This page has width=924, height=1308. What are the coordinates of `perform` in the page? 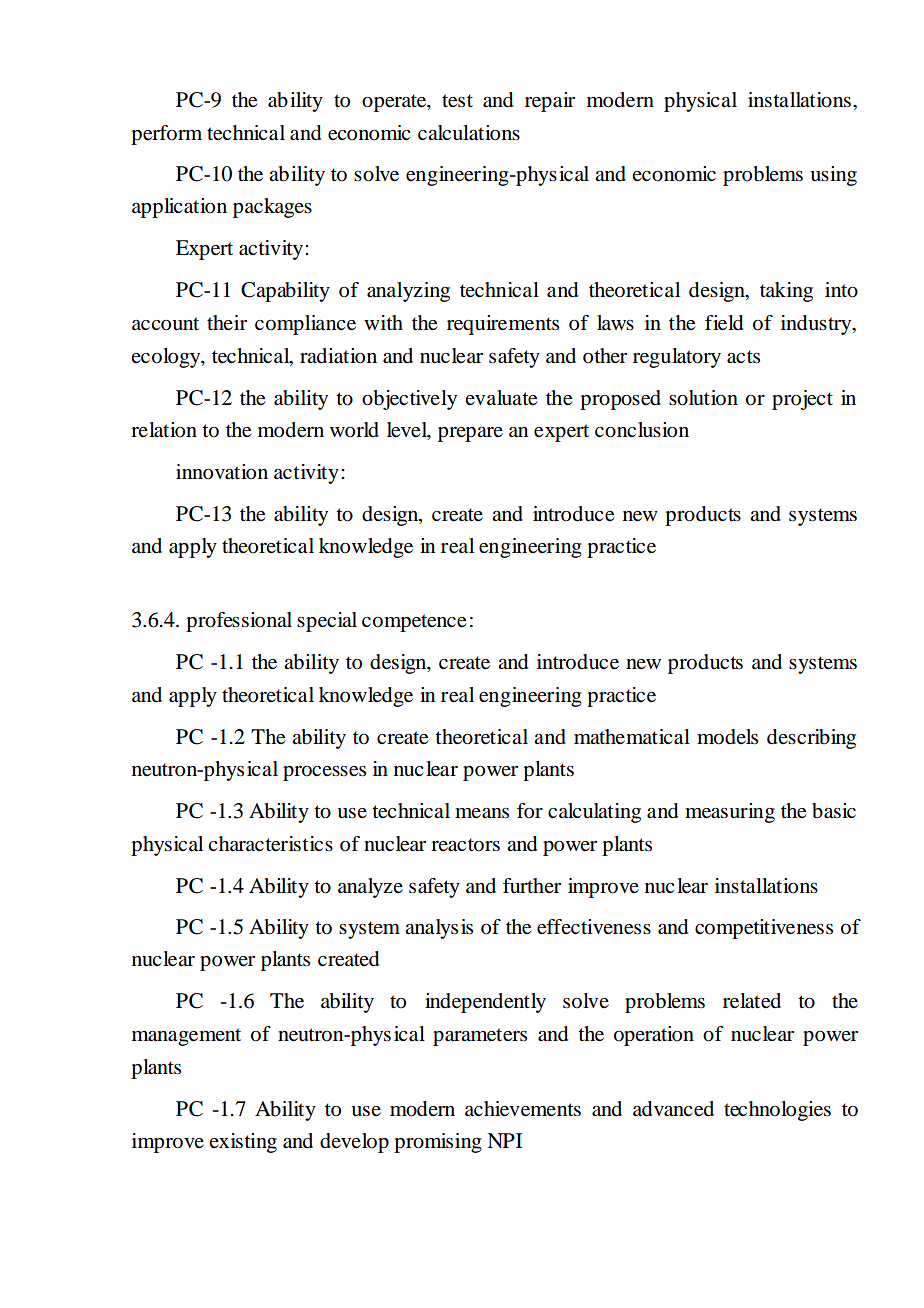 It's located at (166, 135).
